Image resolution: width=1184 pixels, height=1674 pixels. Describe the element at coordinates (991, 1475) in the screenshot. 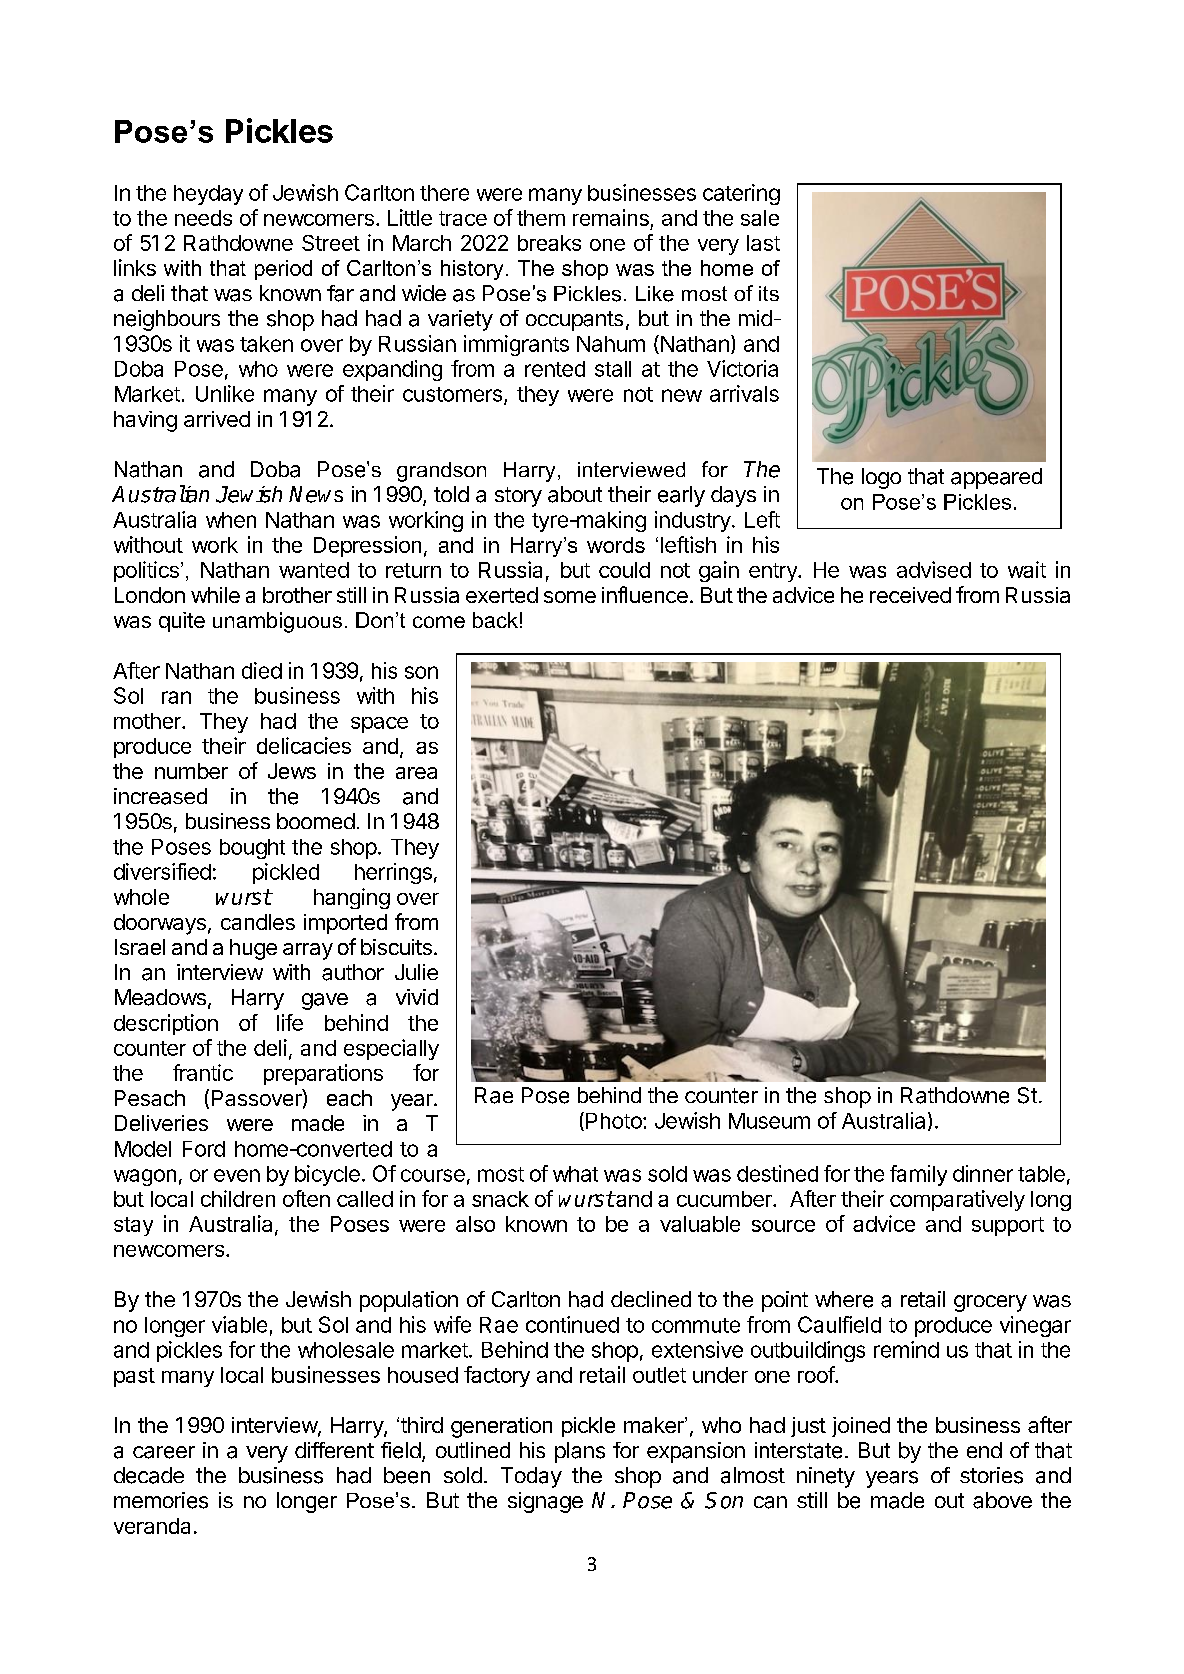

I see `stories` at that location.
